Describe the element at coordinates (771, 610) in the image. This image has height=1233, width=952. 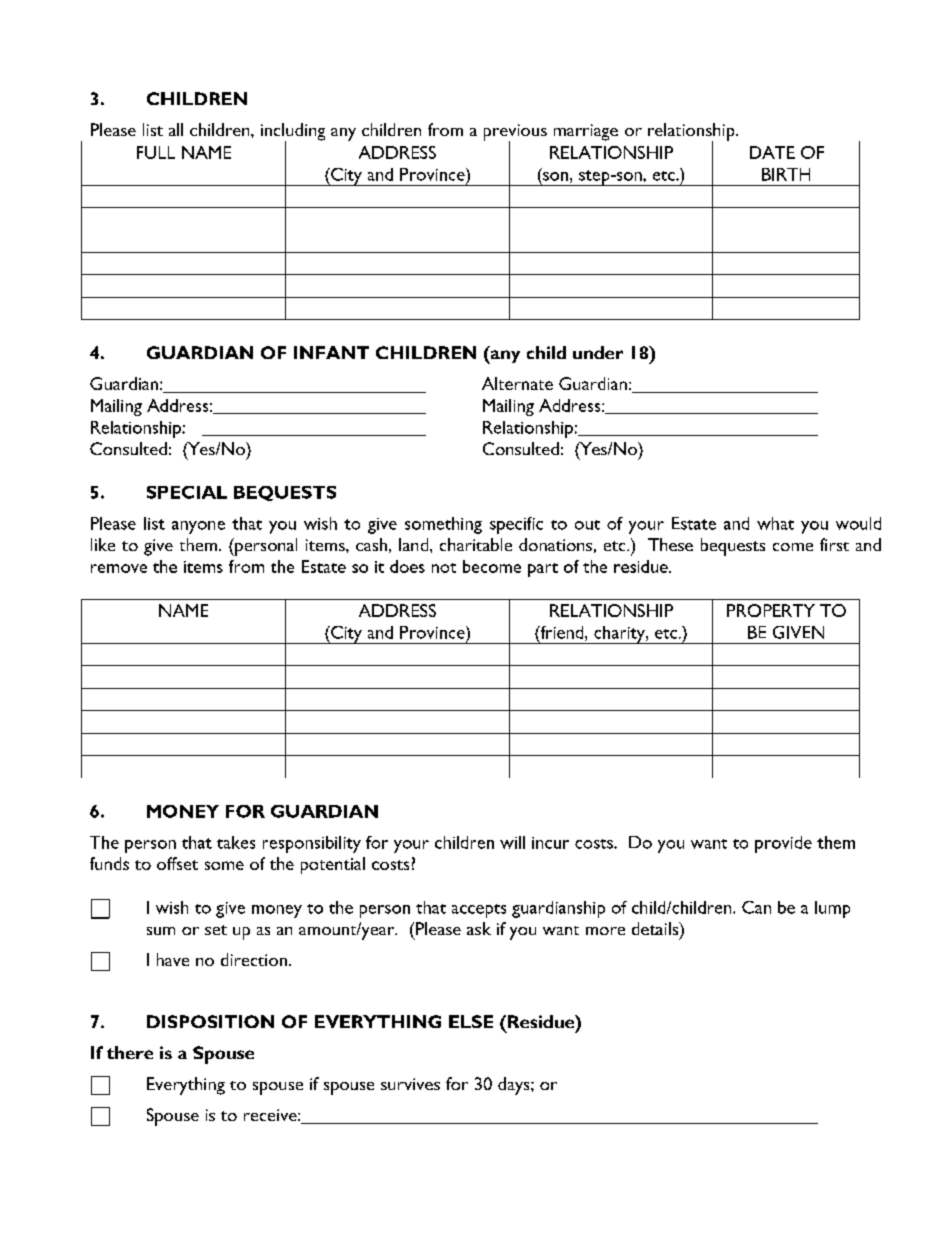
I see `PROPERTY` at that location.
